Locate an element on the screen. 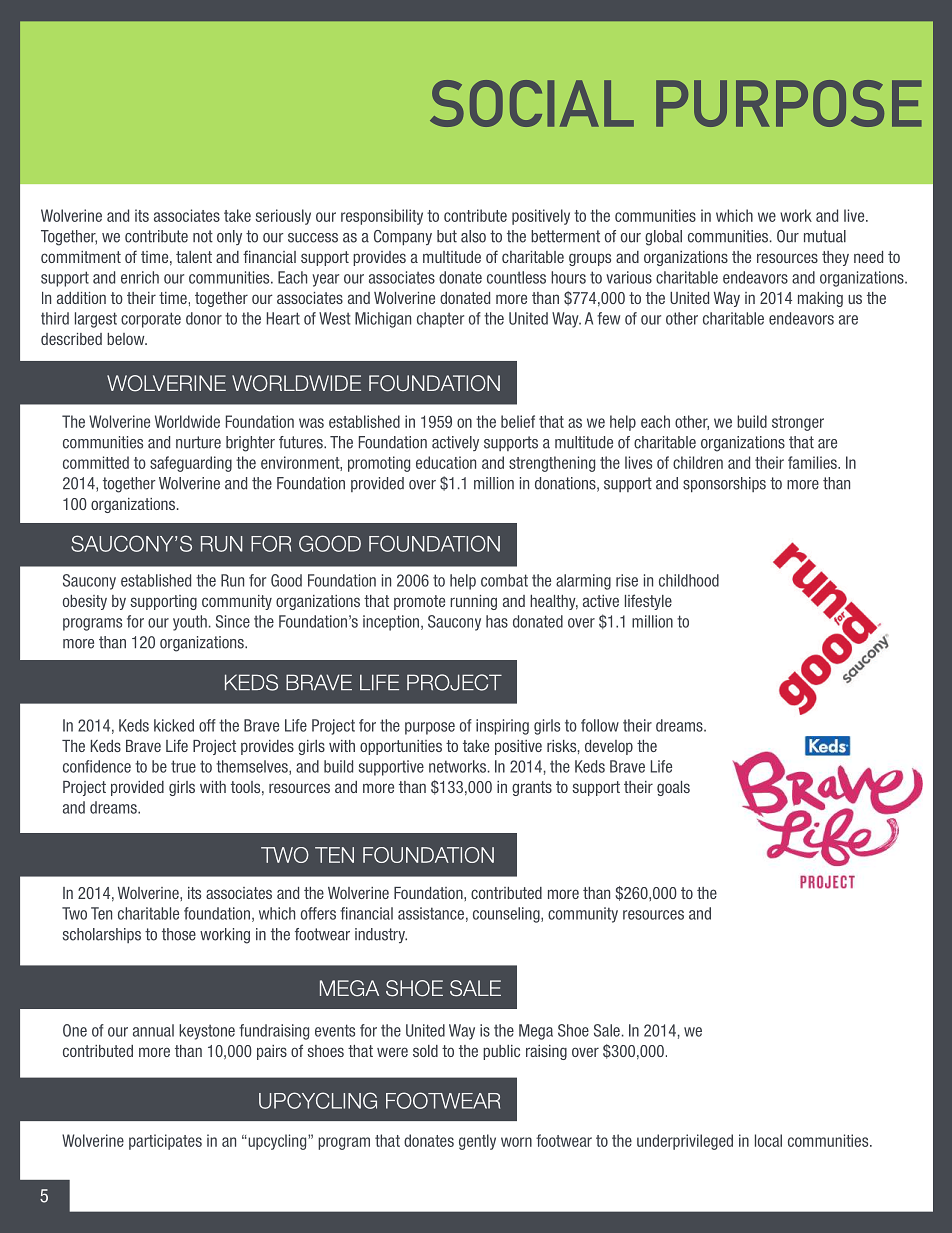  not is located at coordinates (203, 236).
